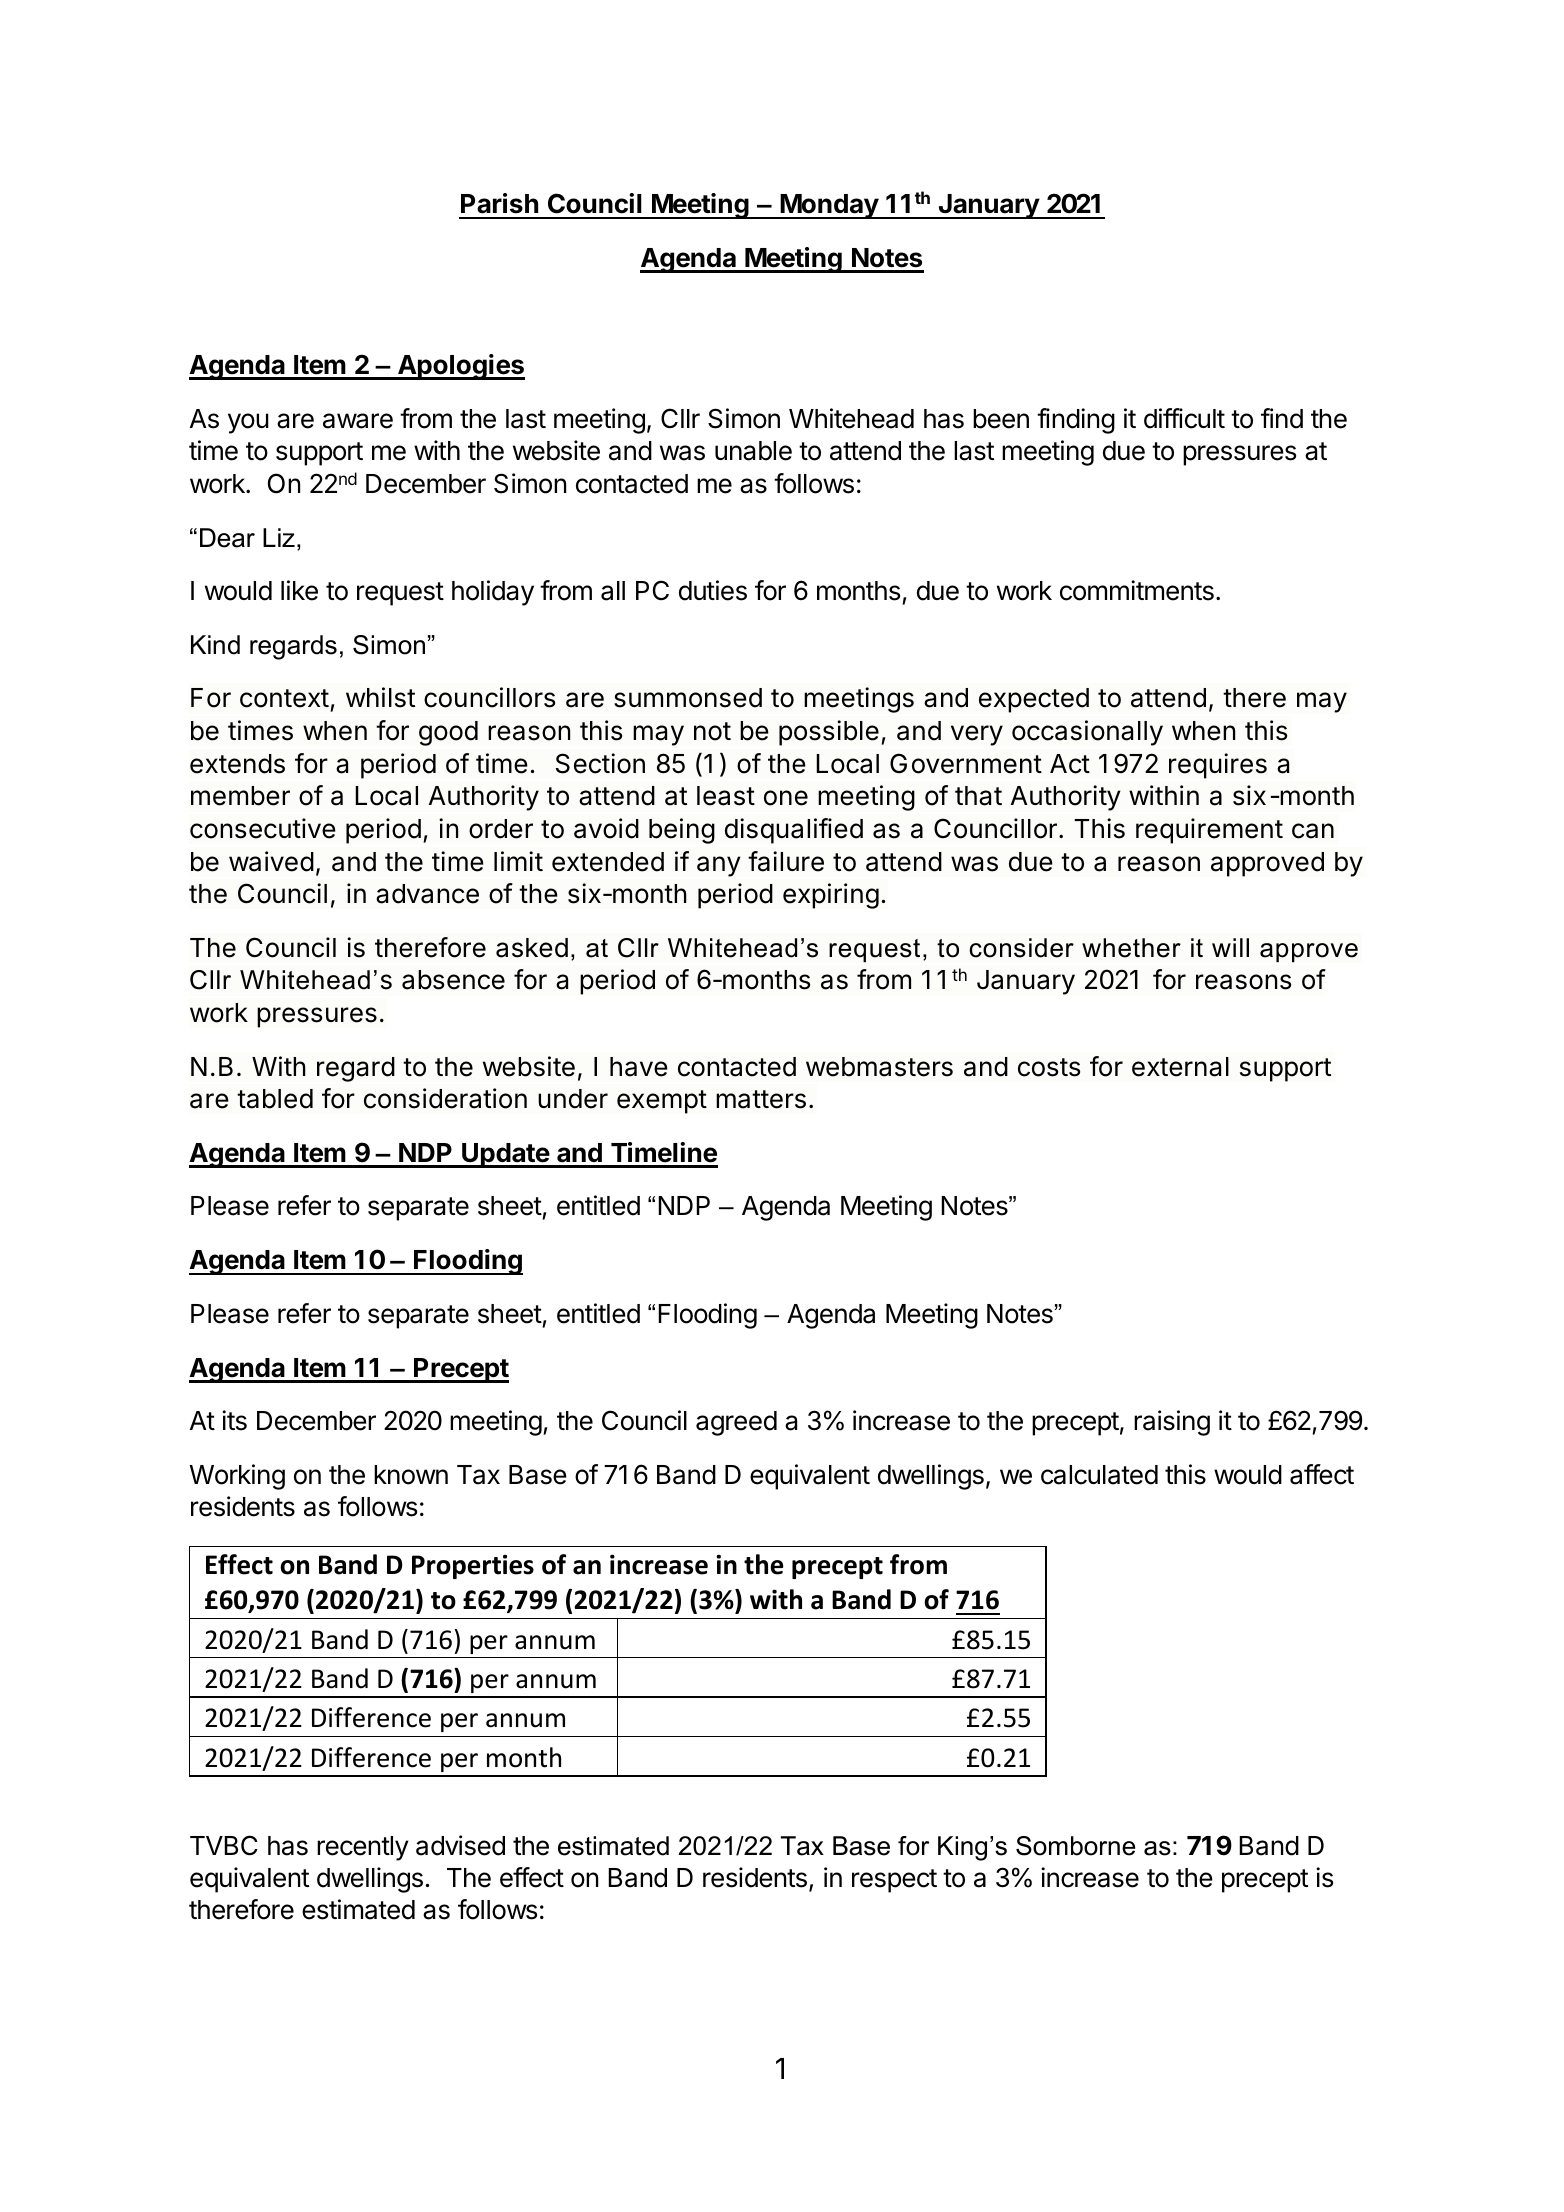 This screenshot has height=2212, width=1564. Describe the element at coordinates (1184, 418) in the screenshot. I see `difficult` at that location.
